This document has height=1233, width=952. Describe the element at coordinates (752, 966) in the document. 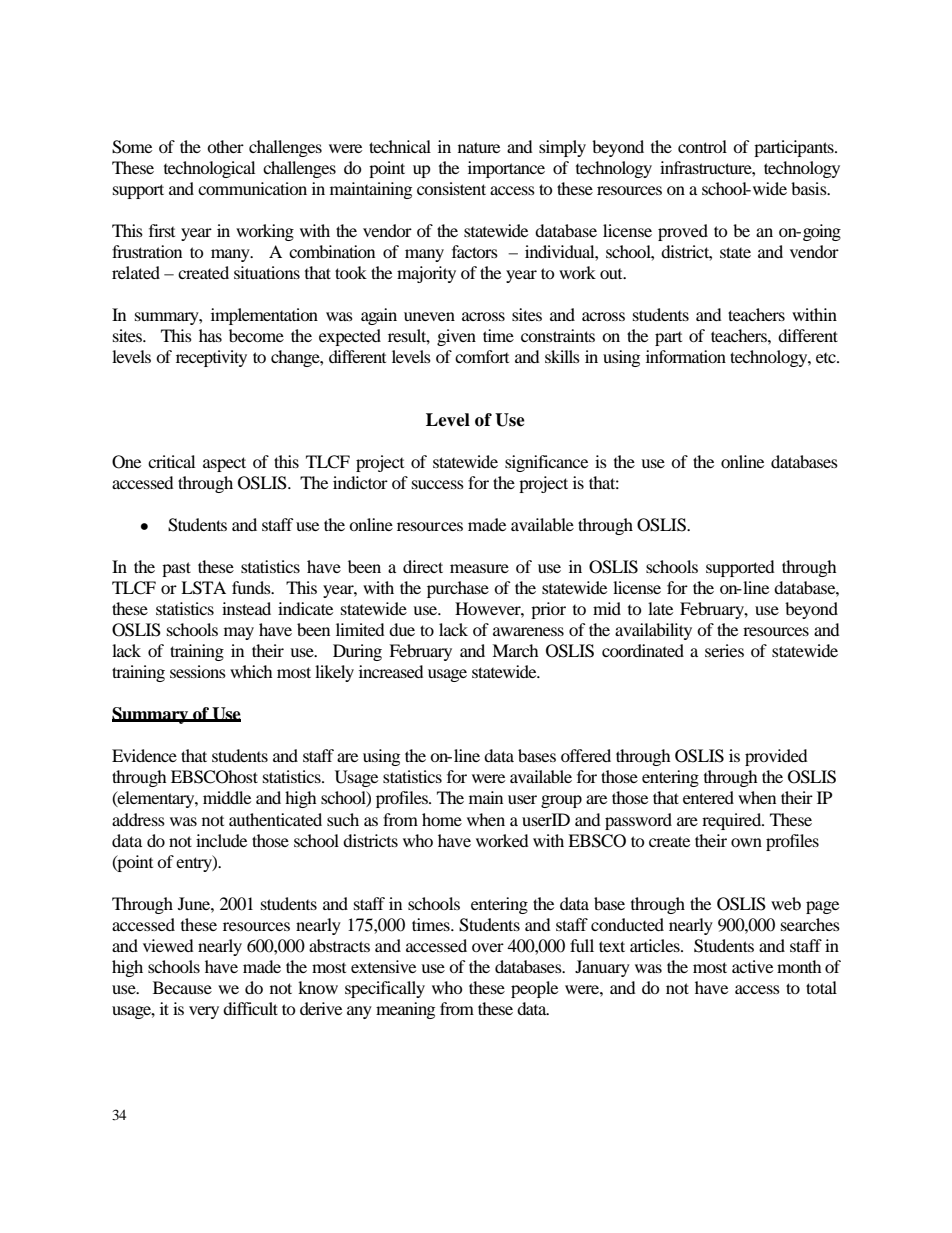

I see `active` at that location.
